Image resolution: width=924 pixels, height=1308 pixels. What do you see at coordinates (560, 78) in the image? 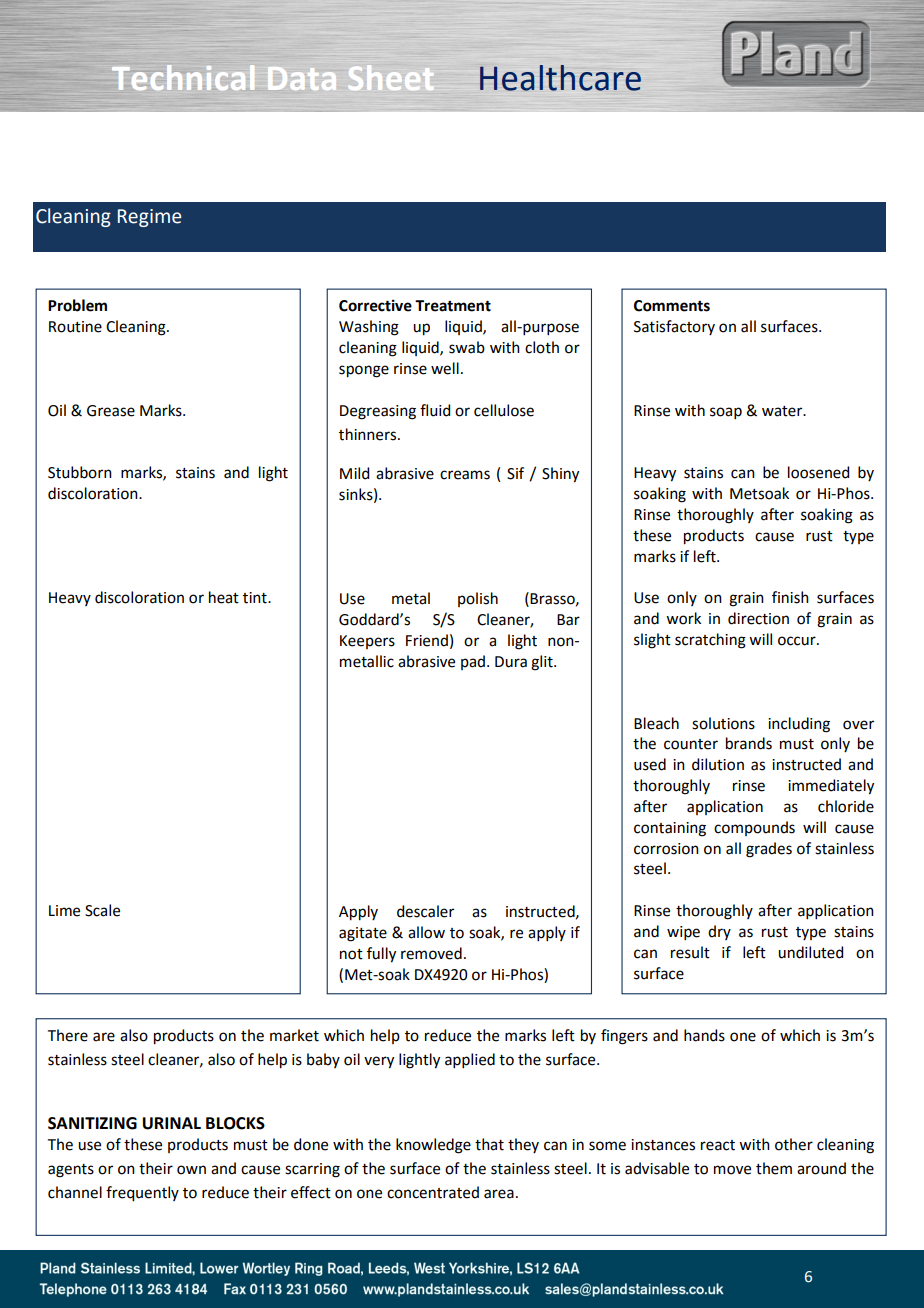
I see `Healthcare` at bounding box center [560, 78].
